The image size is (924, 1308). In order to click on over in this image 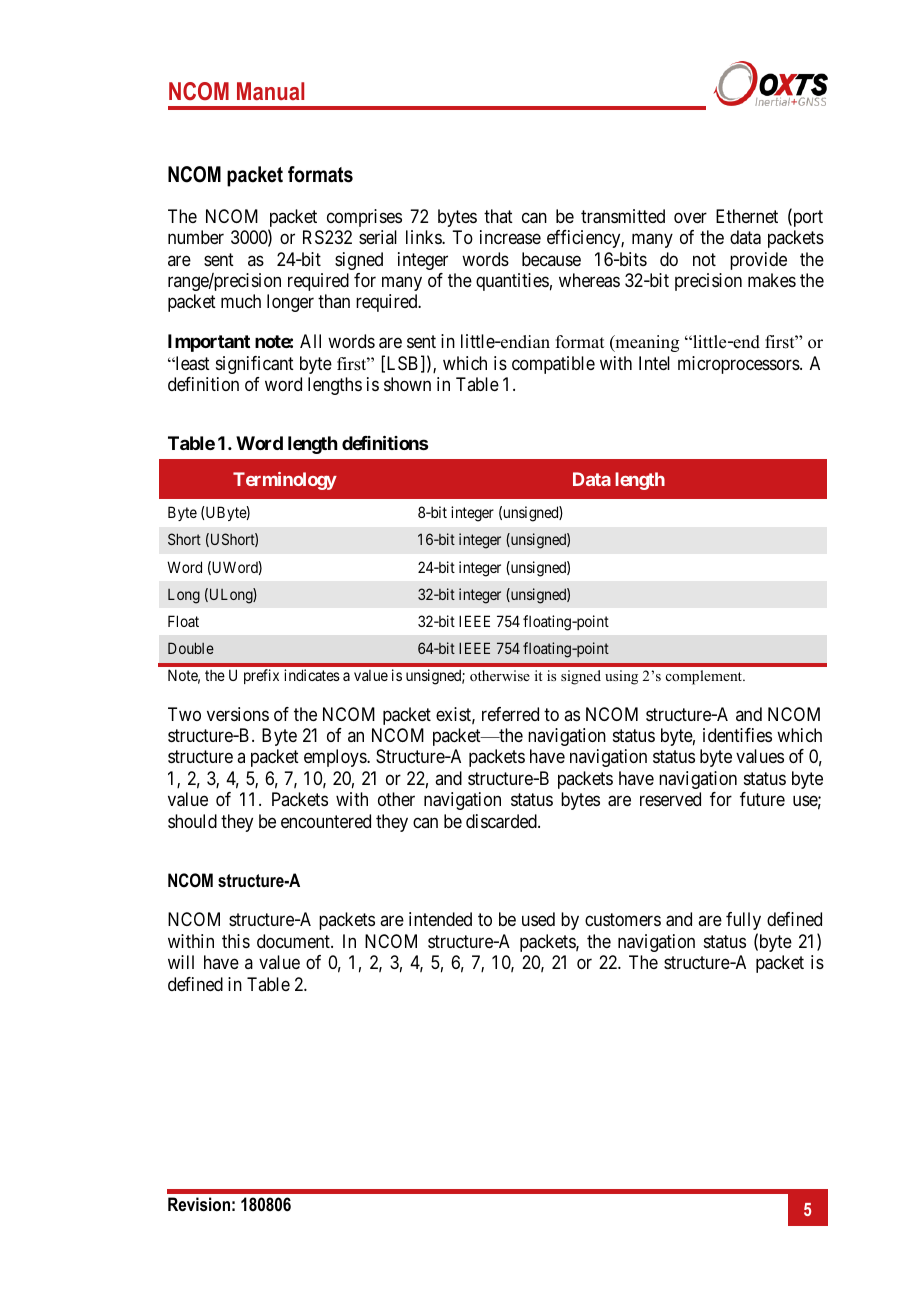, I will do `click(690, 217)`.
